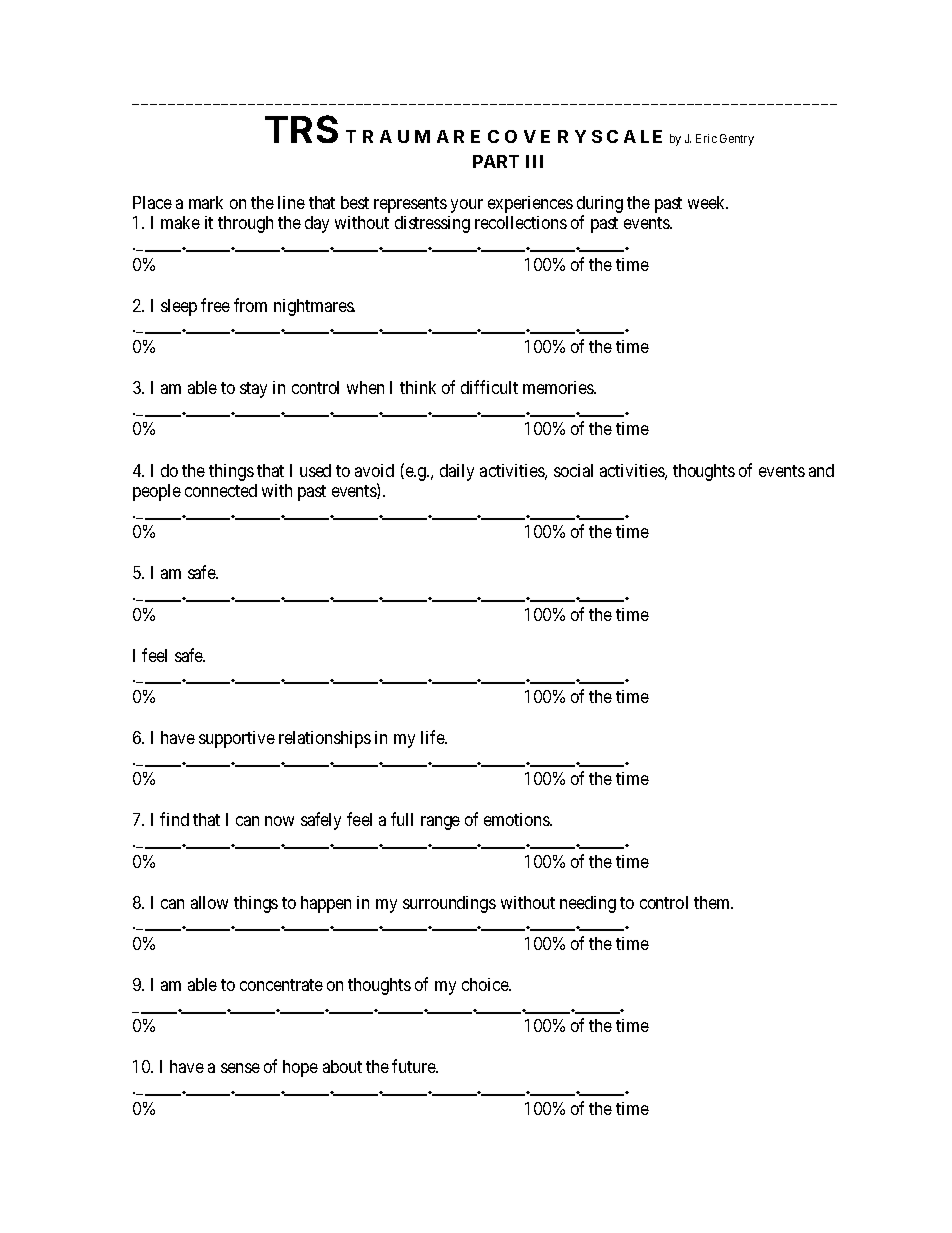 The height and width of the document is (1233, 952). What do you see at coordinates (240, 1068) in the document?
I see `sense` at bounding box center [240, 1068].
